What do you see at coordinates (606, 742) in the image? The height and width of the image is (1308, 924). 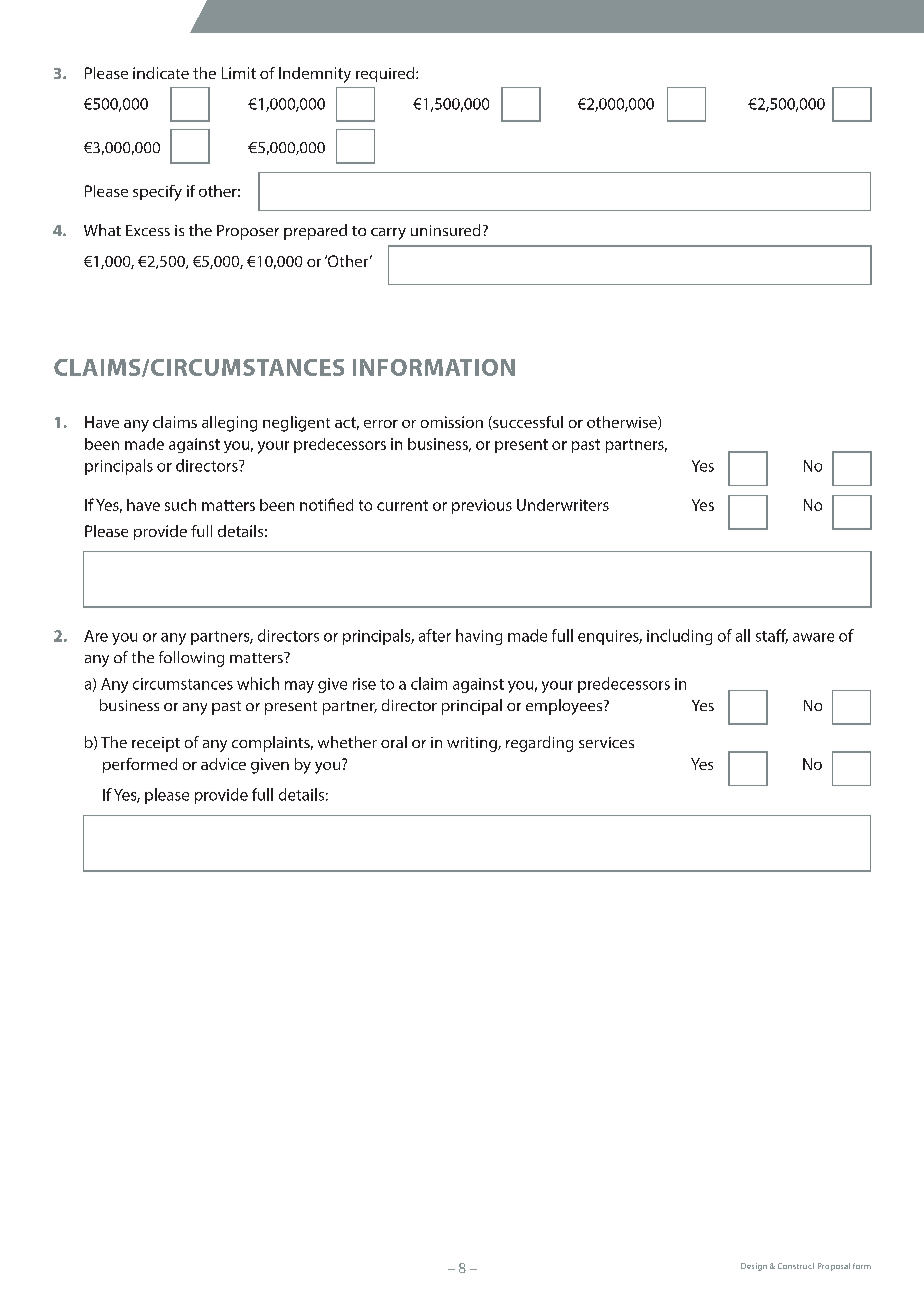 I see `services` at bounding box center [606, 742].
